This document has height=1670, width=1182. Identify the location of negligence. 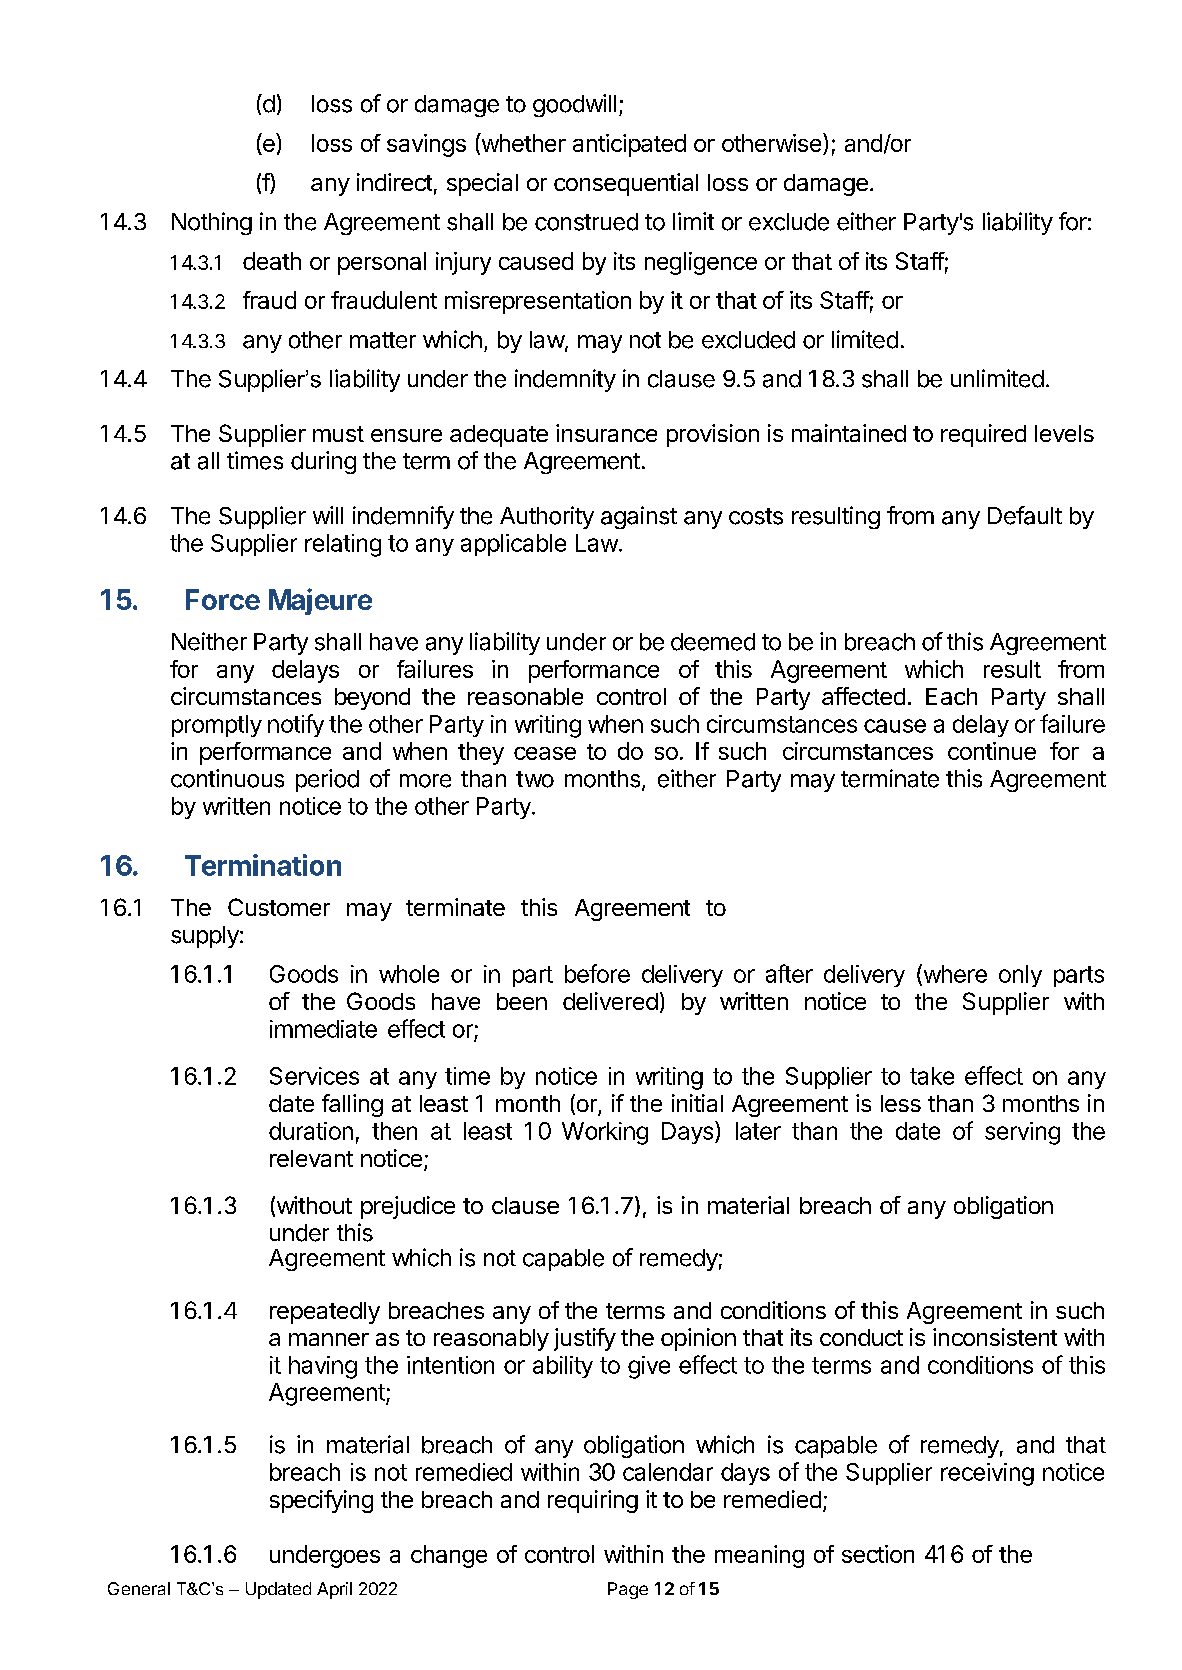
(701, 263).
